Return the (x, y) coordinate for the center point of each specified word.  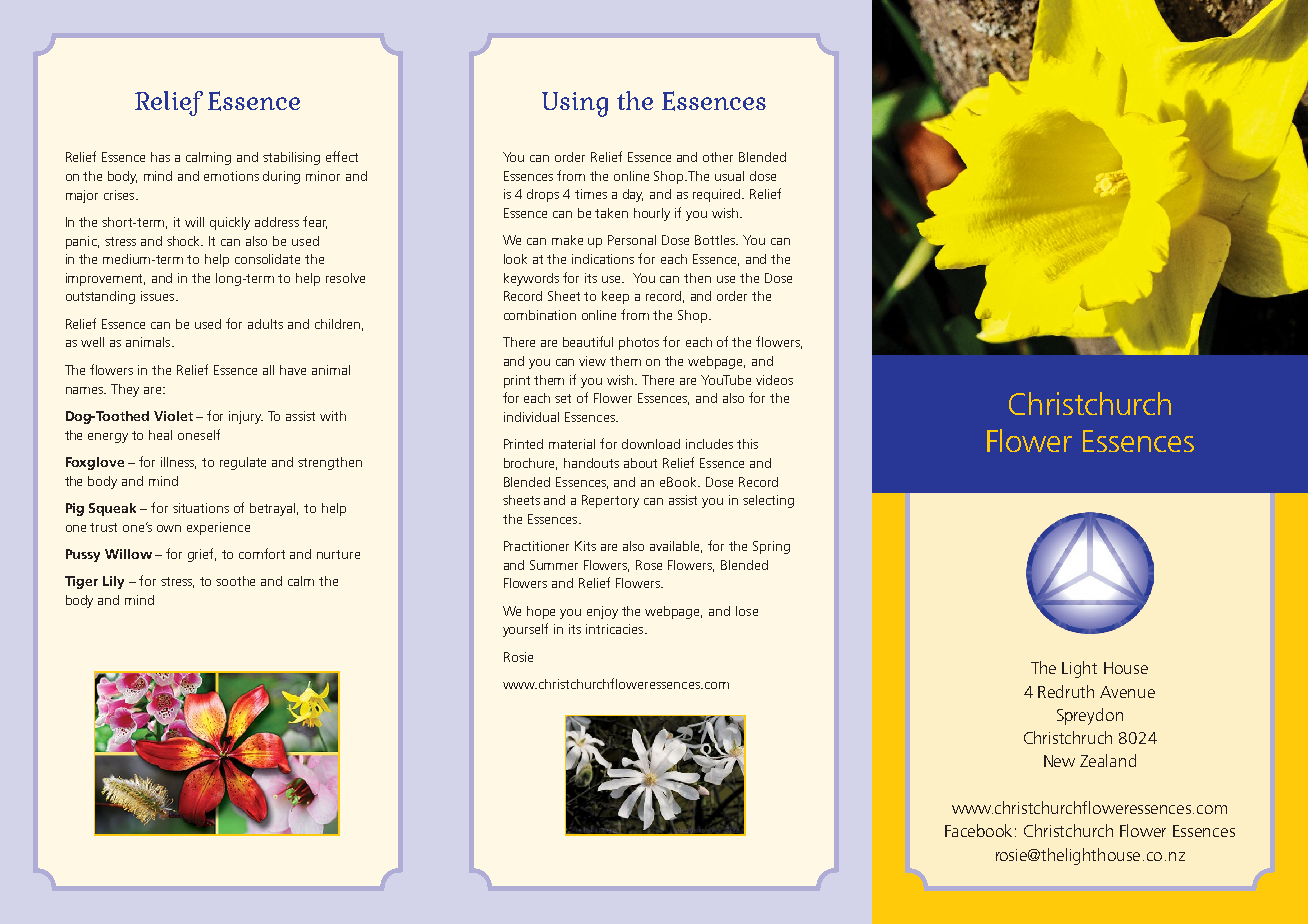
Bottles (716, 240)
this (747, 444)
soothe (235, 581)
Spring (771, 547)
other (718, 157)
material (572, 444)
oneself (199, 434)
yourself (525, 630)
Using (575, 104)
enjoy (602, 612)
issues (159, 296)
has (160, 157)
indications (603, 259)
